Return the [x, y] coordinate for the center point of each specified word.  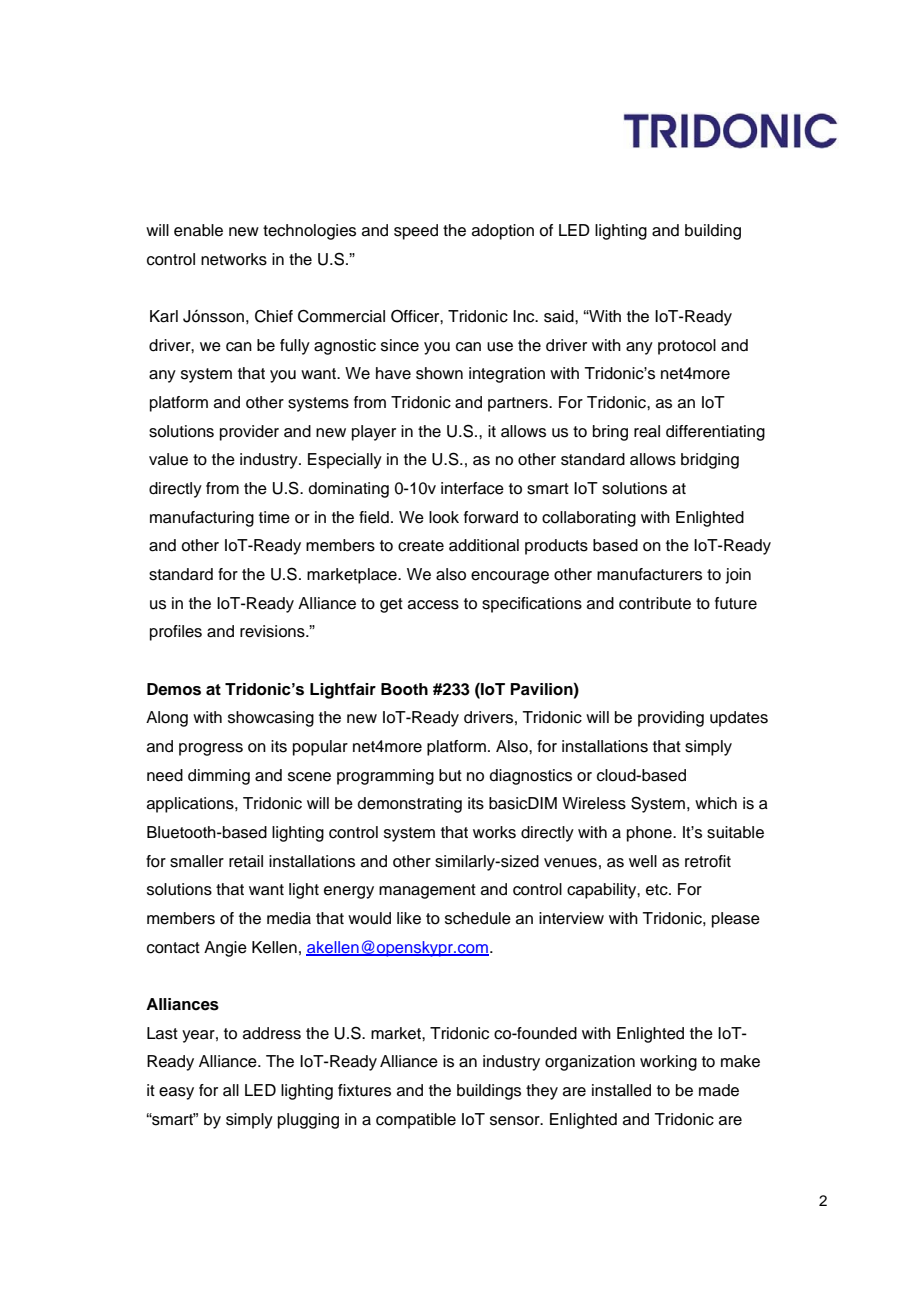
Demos [174, 689]
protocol [687, 347]
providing [671, 719]
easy [176, 1093]
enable [198, 230]
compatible [416, 1121]
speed [416, 232]
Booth [404, 689]
